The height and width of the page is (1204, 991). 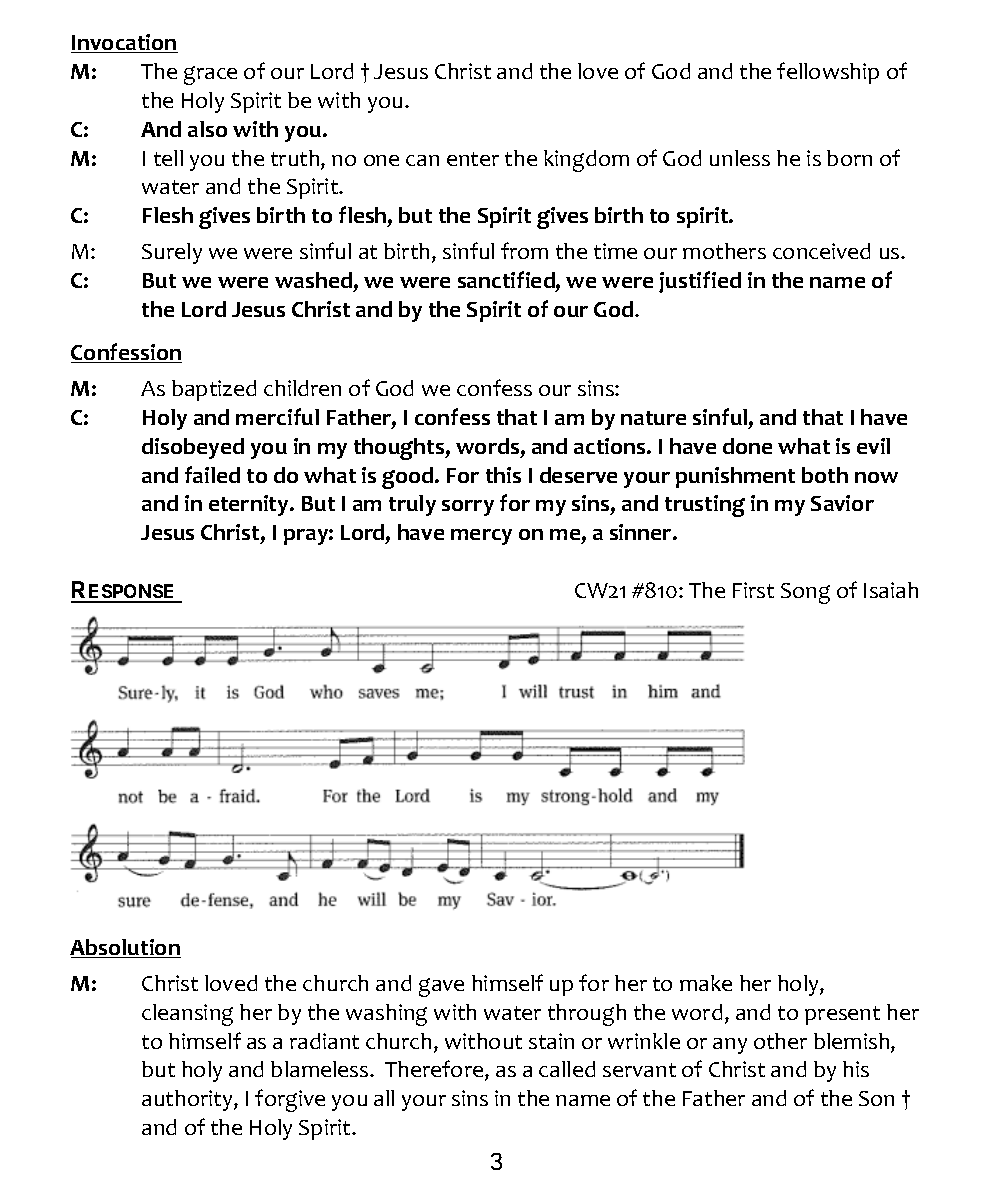 What do you see at coordinates (210, 75) in the page?
I see `grace` at bounding box center [210, 75].
